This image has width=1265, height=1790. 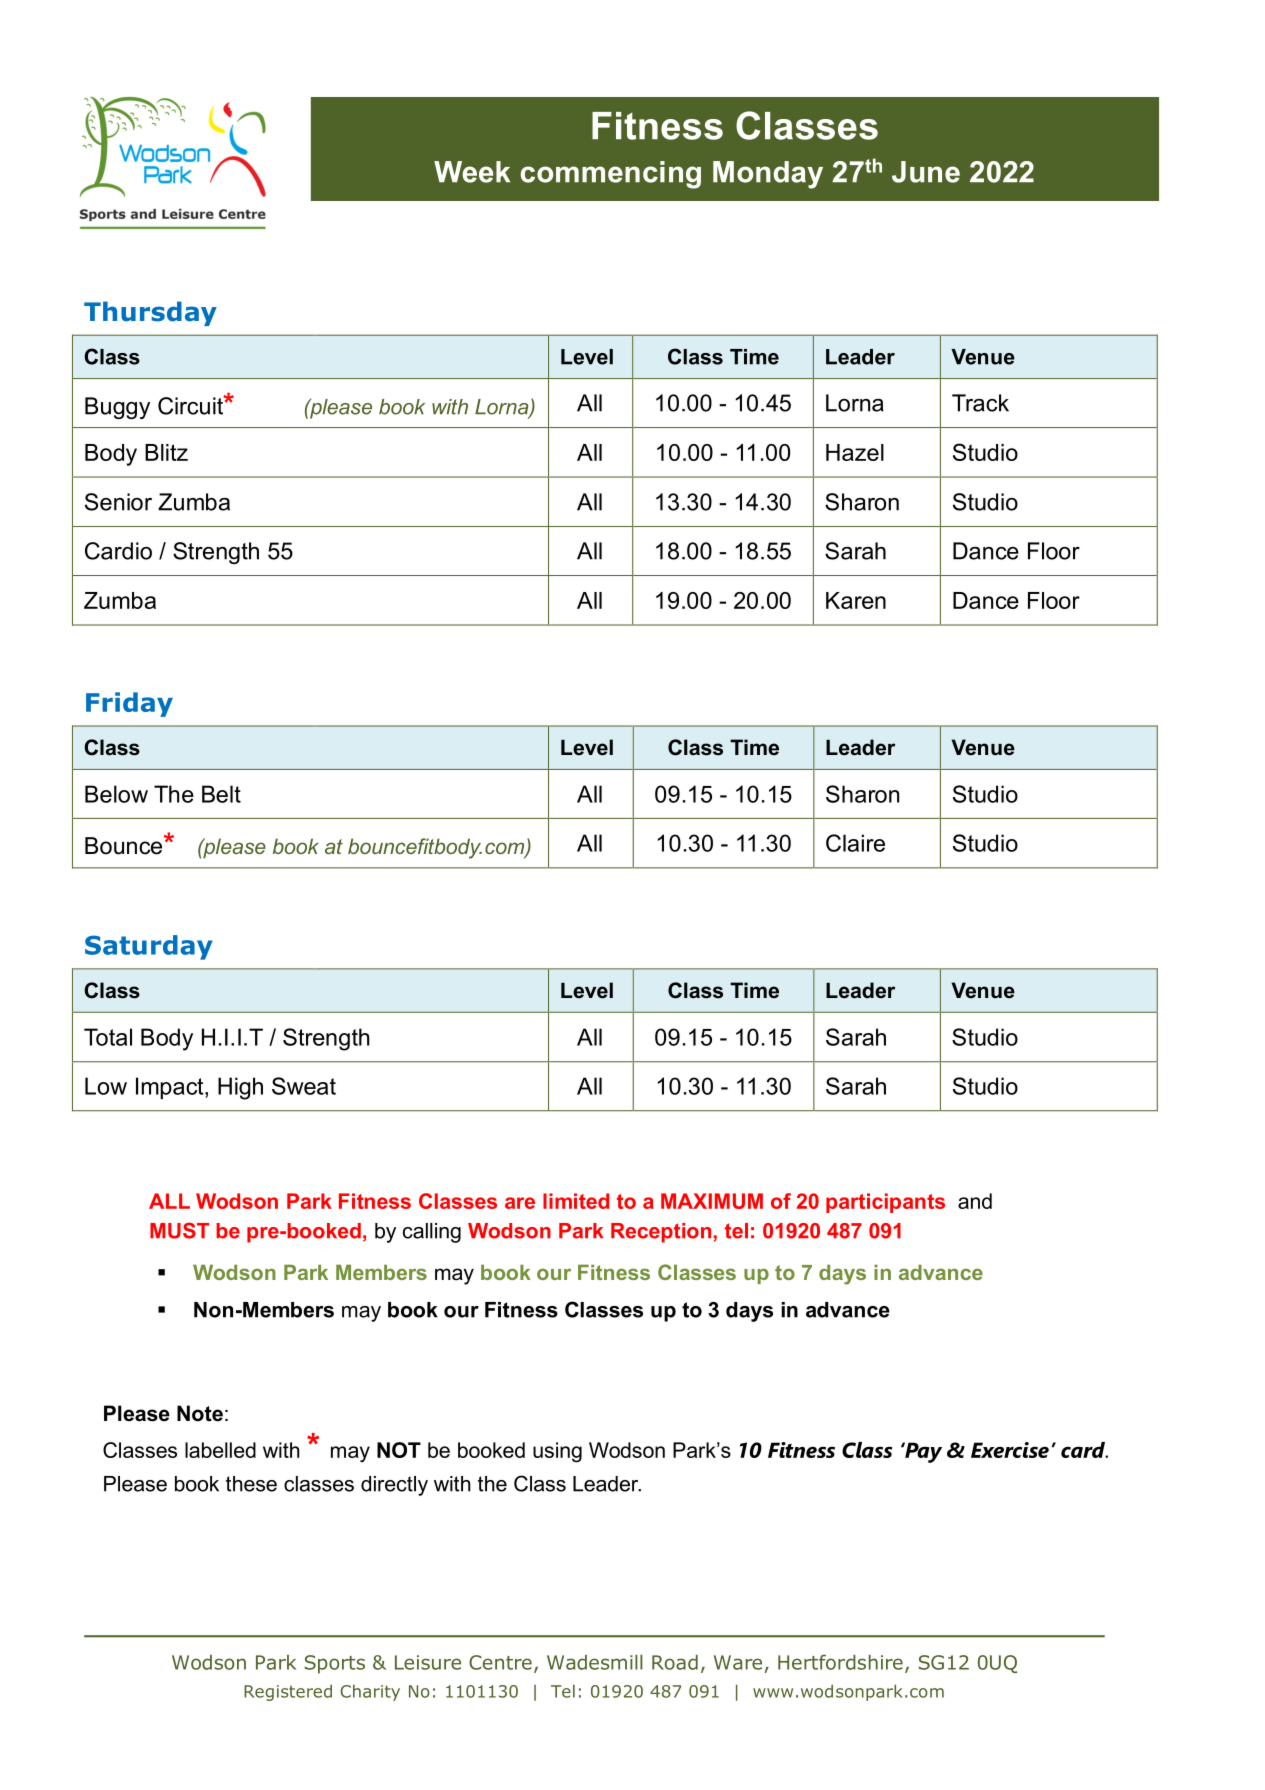 I want to click on Saturday, so click(x=149, y=947).
